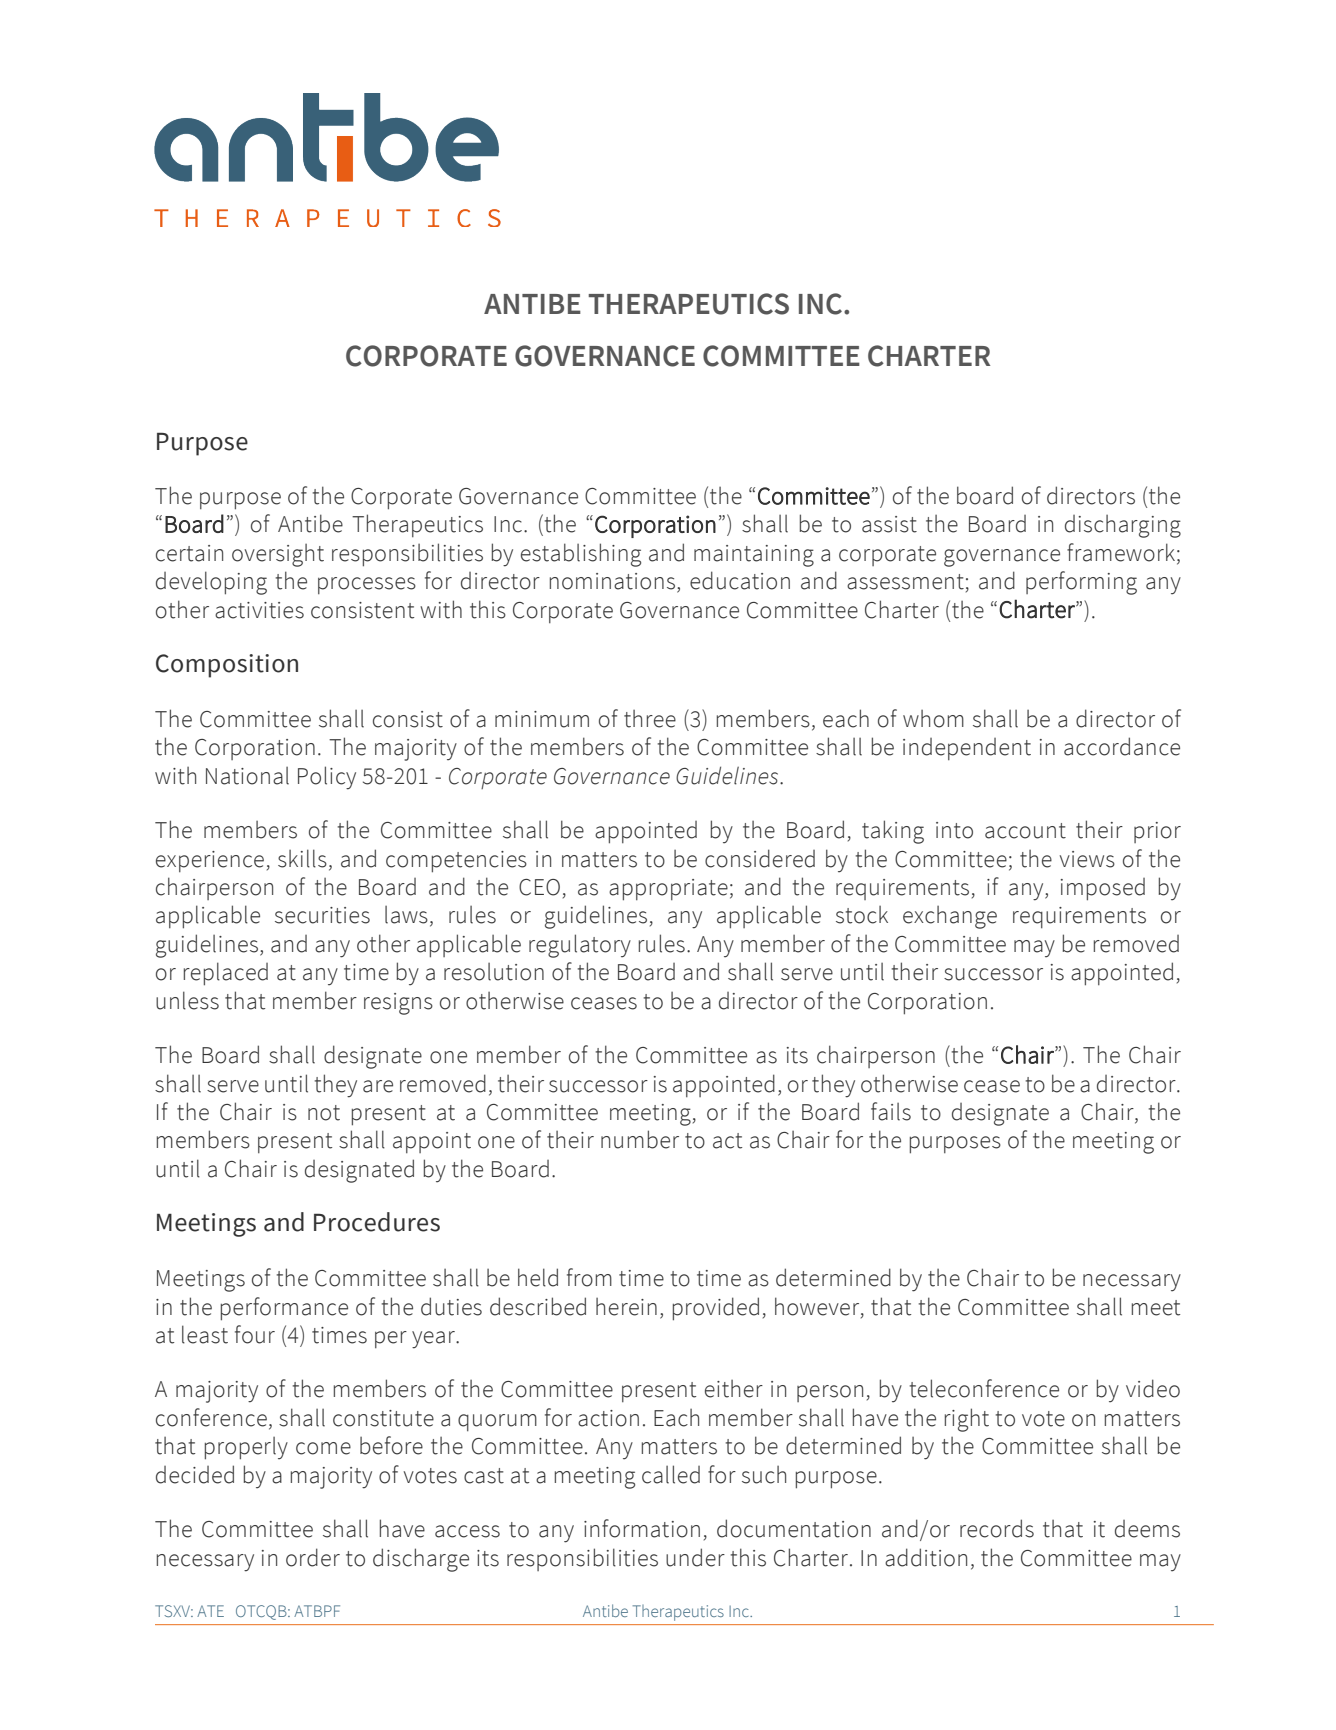 The image size is (1336, 1730). What do you see at coordinates (1087, 859) in the screenshot?
I see `views` at bounding box center [1087, 859].
